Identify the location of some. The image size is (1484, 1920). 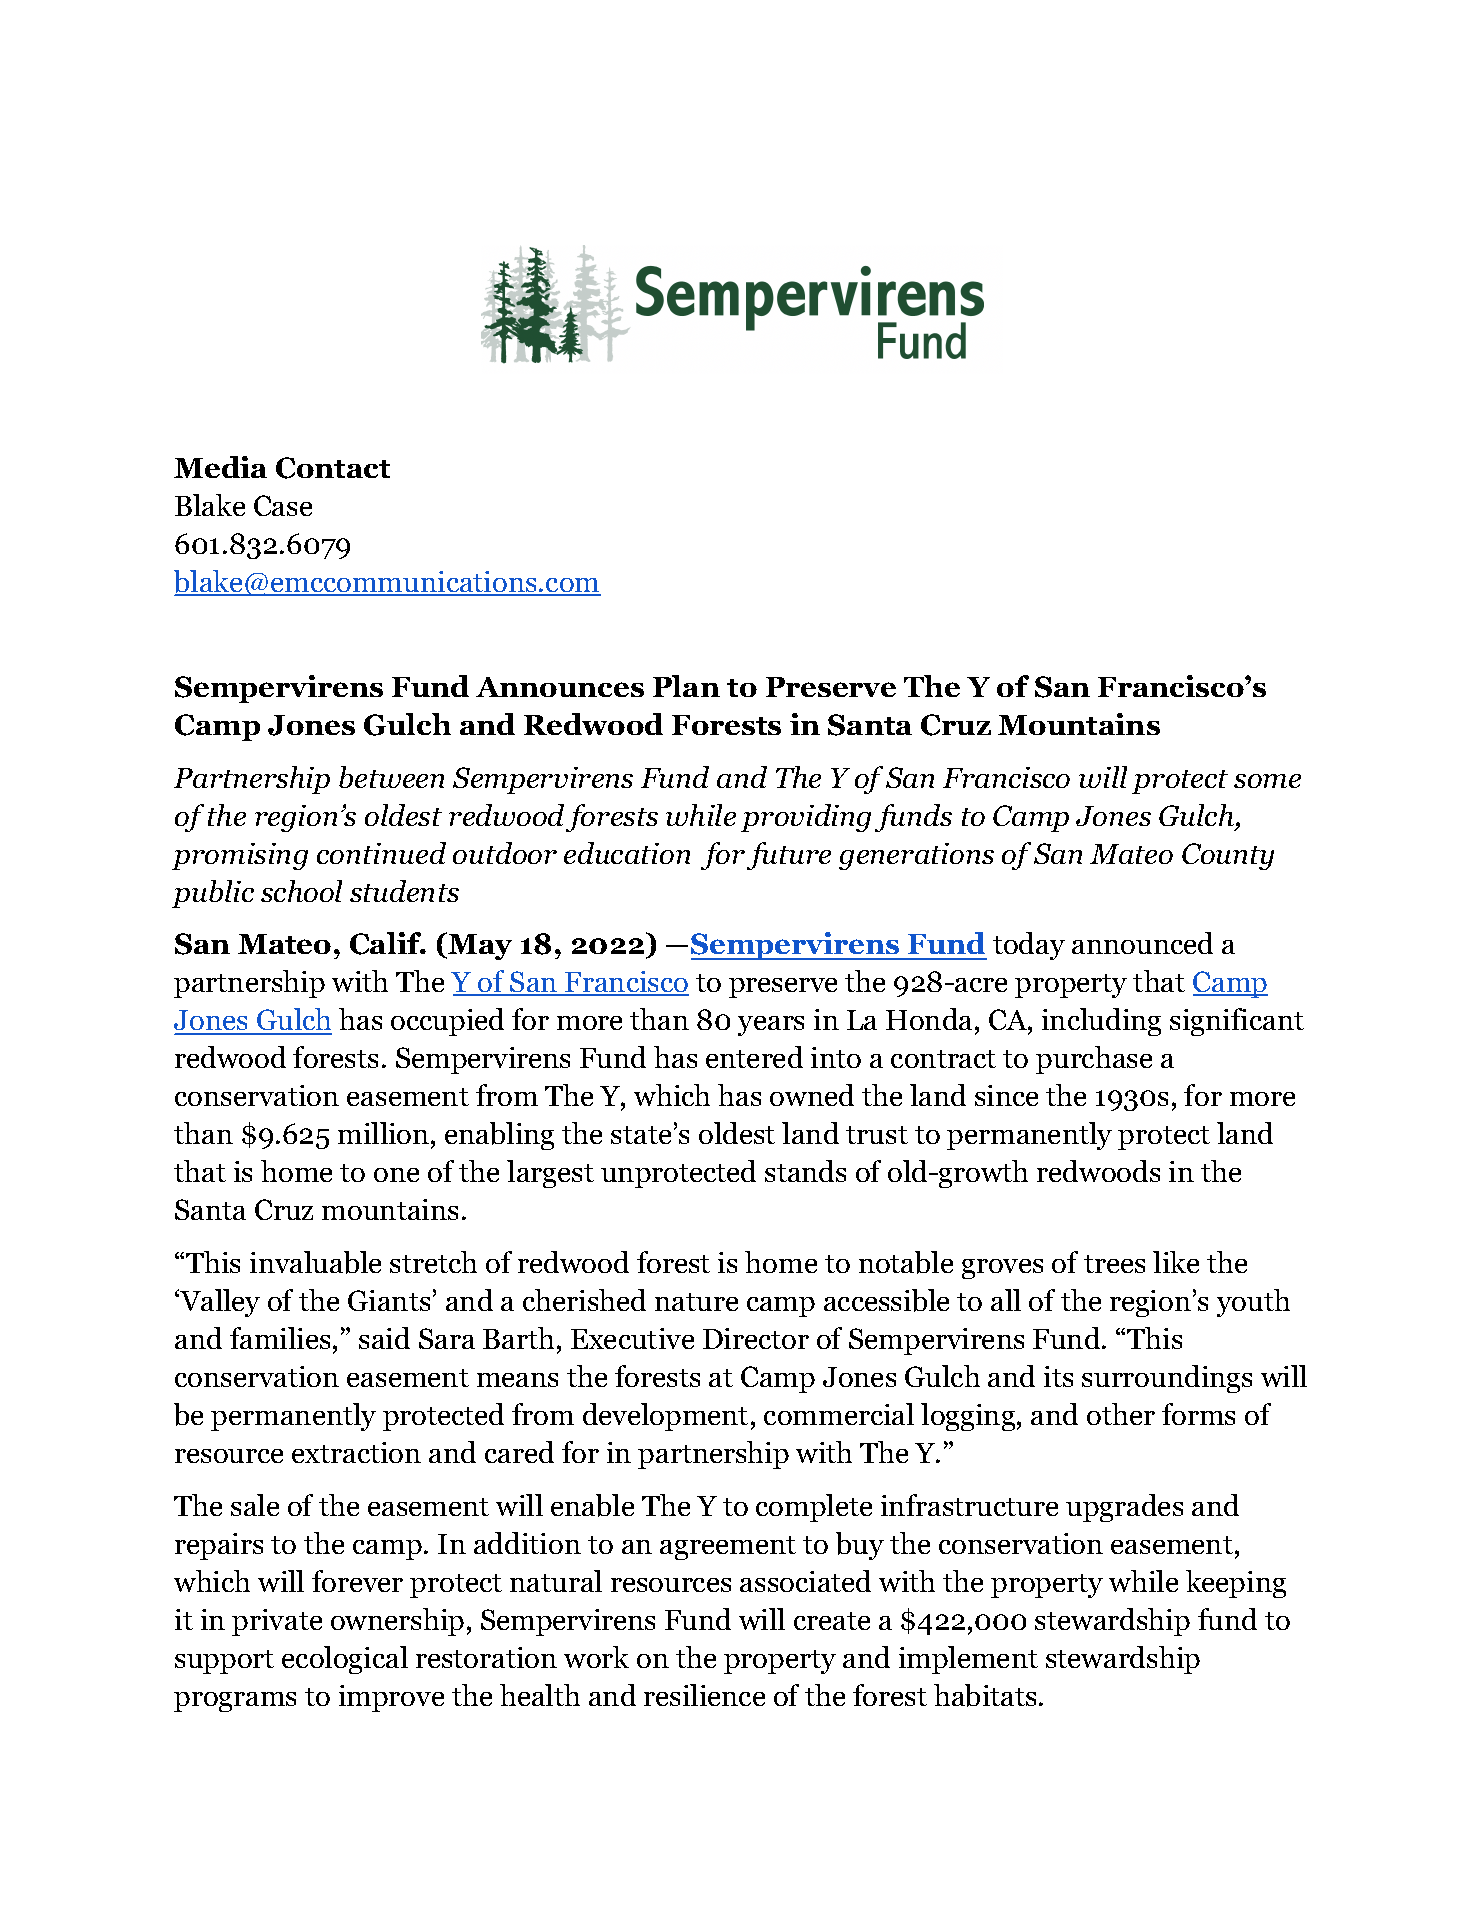
(1267, 781).
